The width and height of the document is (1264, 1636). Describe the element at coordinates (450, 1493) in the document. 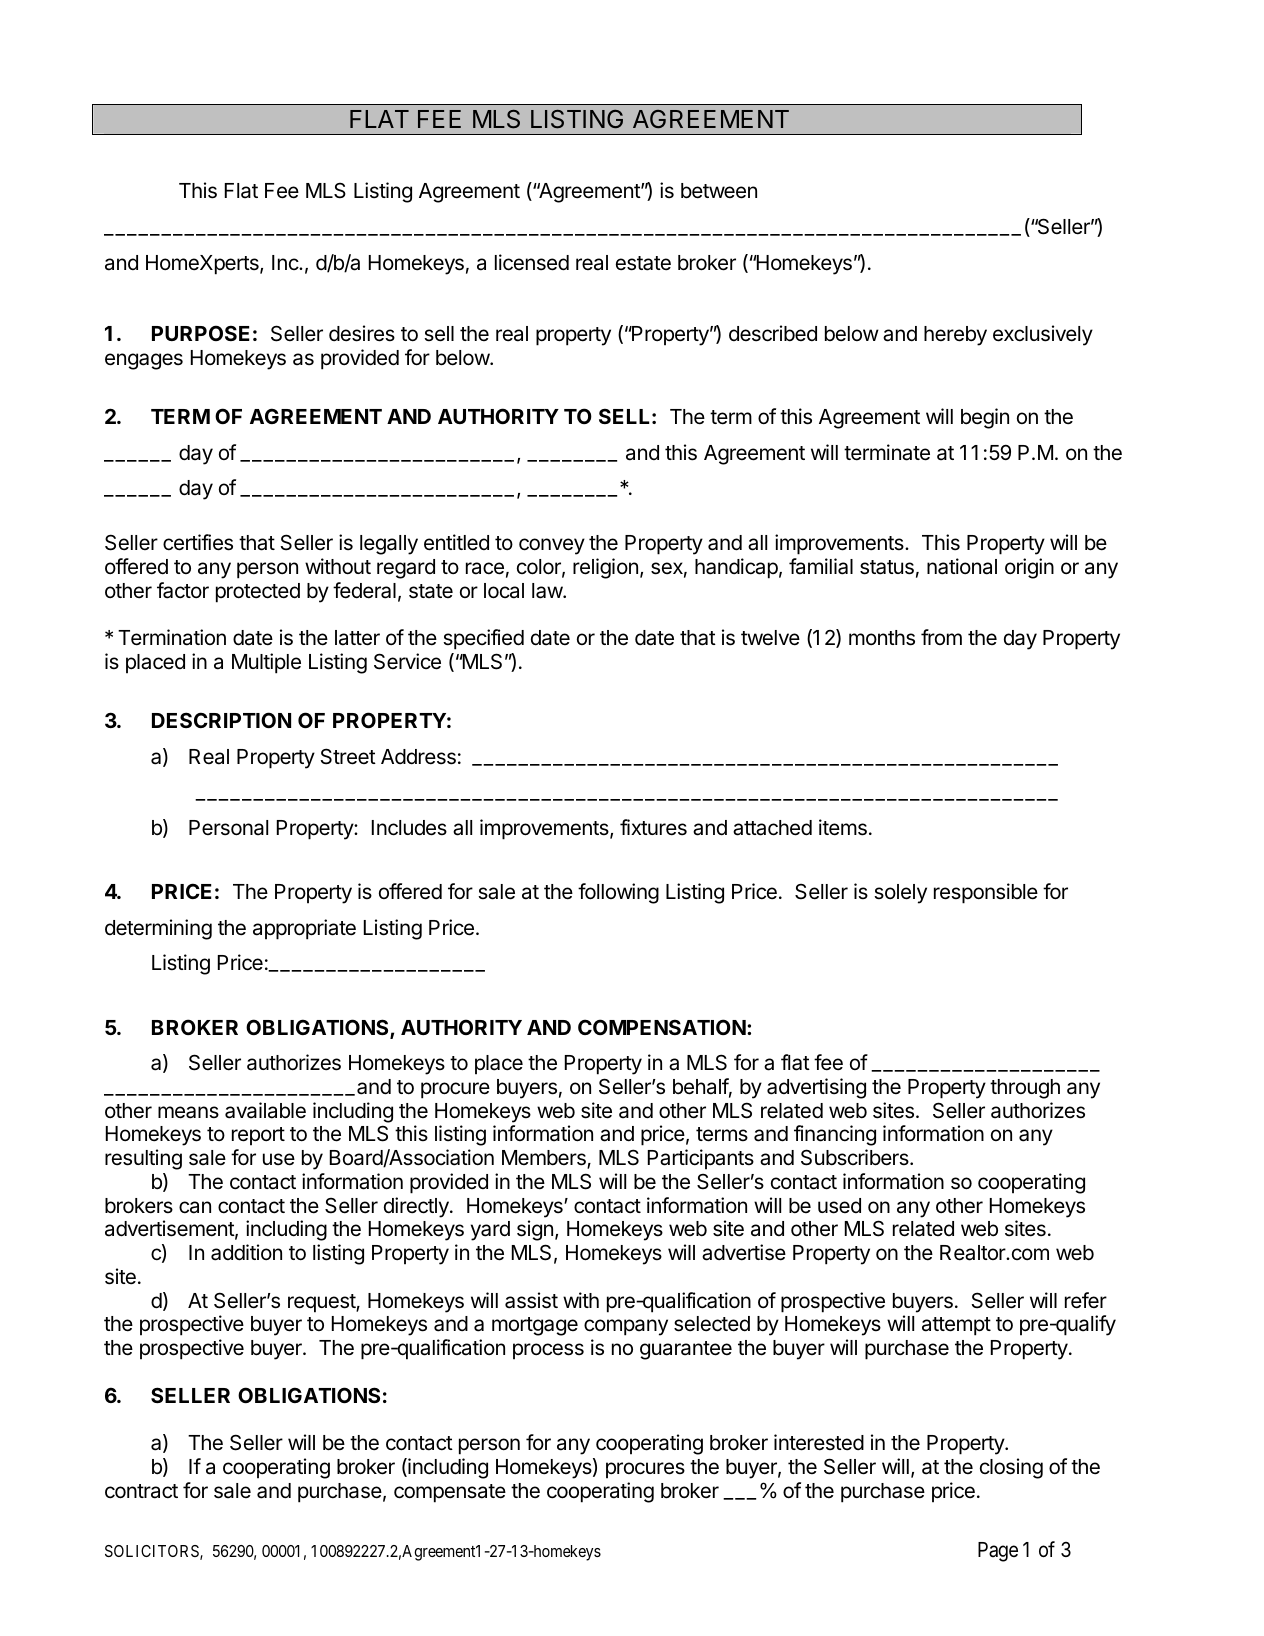

I see `compensate` at that location.
